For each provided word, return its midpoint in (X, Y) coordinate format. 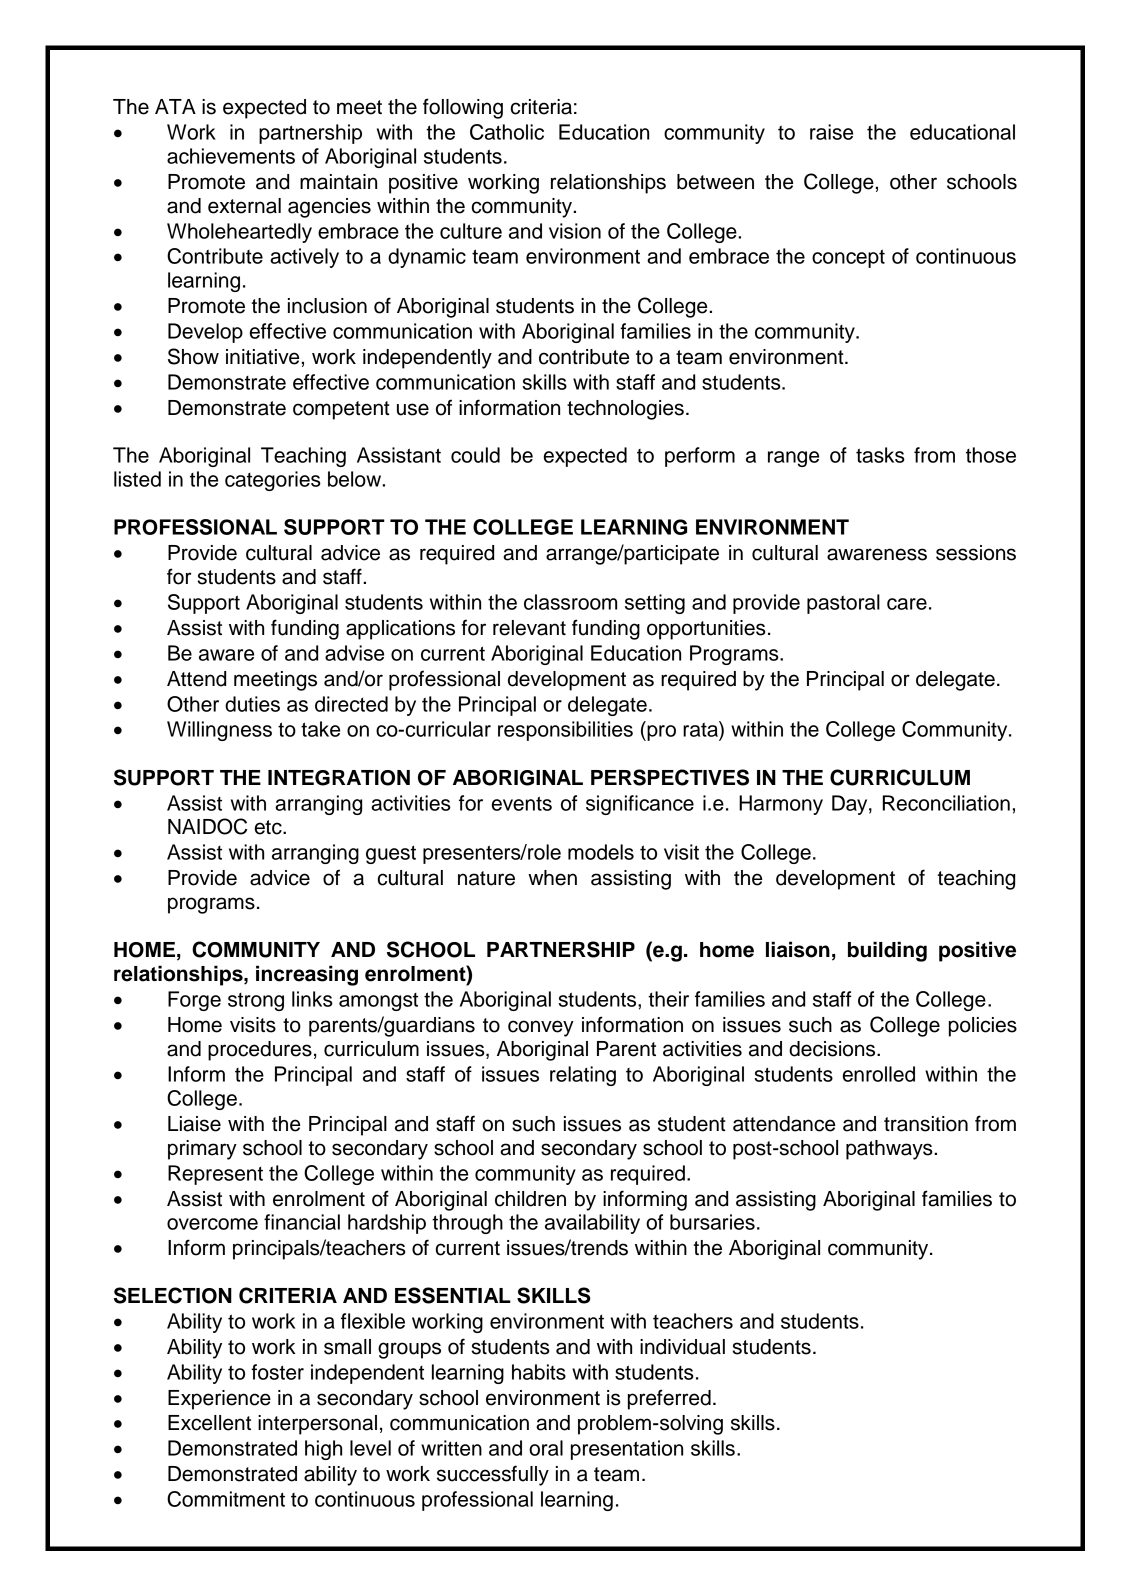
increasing (307, 975)
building (887, 951)
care (907, 604)
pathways (890, 1150)
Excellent (209, 1423)
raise (831, 132)
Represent (215, 1175)
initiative (262, 357)
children (530, 1199)
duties (252, 704)
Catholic (507, 132)
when (552, 878)
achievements (231, 156)
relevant (529, 628)
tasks (880, 455)
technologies (625, 410)
